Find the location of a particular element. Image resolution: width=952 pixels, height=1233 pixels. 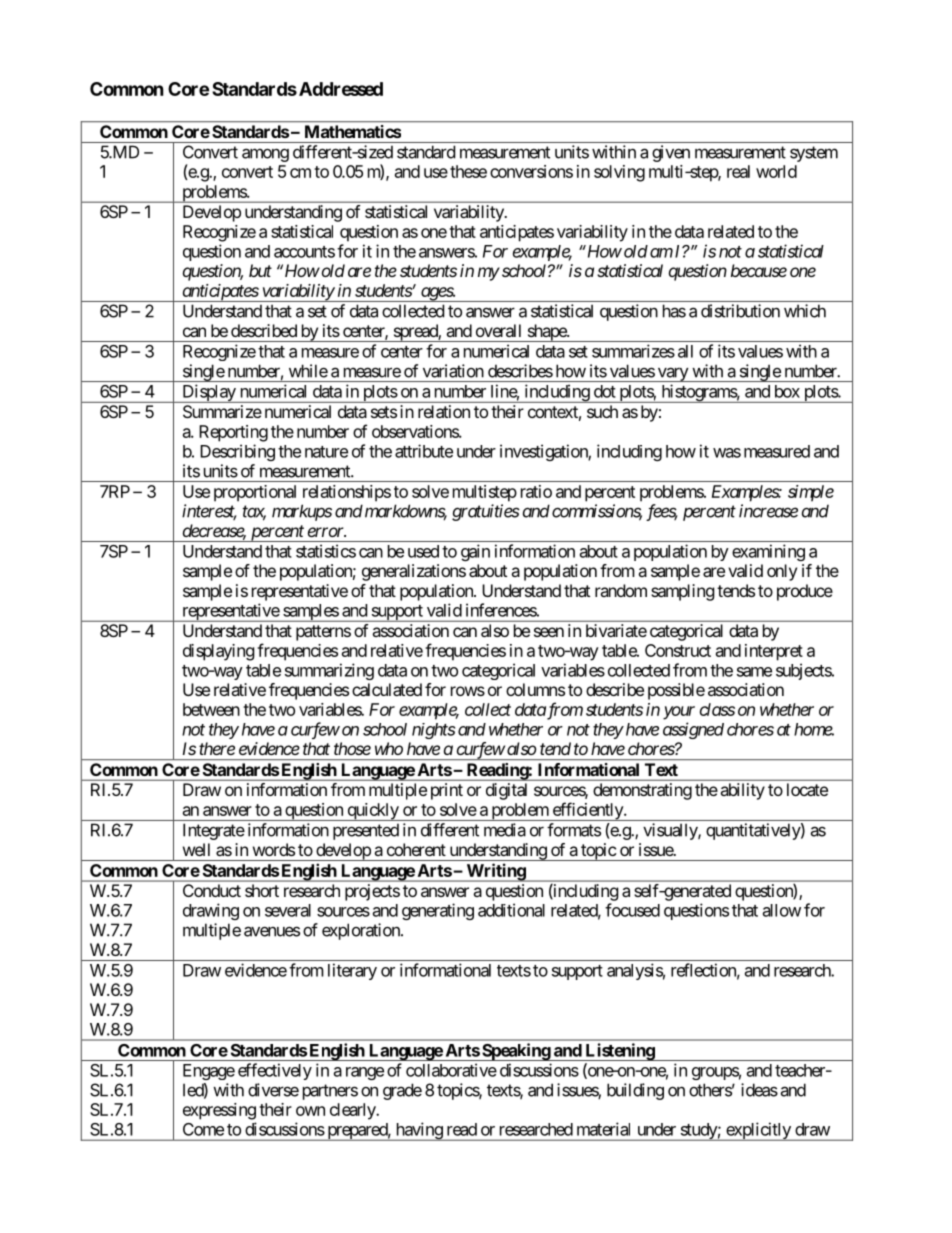

additional is located at coordinates (511, 910).
